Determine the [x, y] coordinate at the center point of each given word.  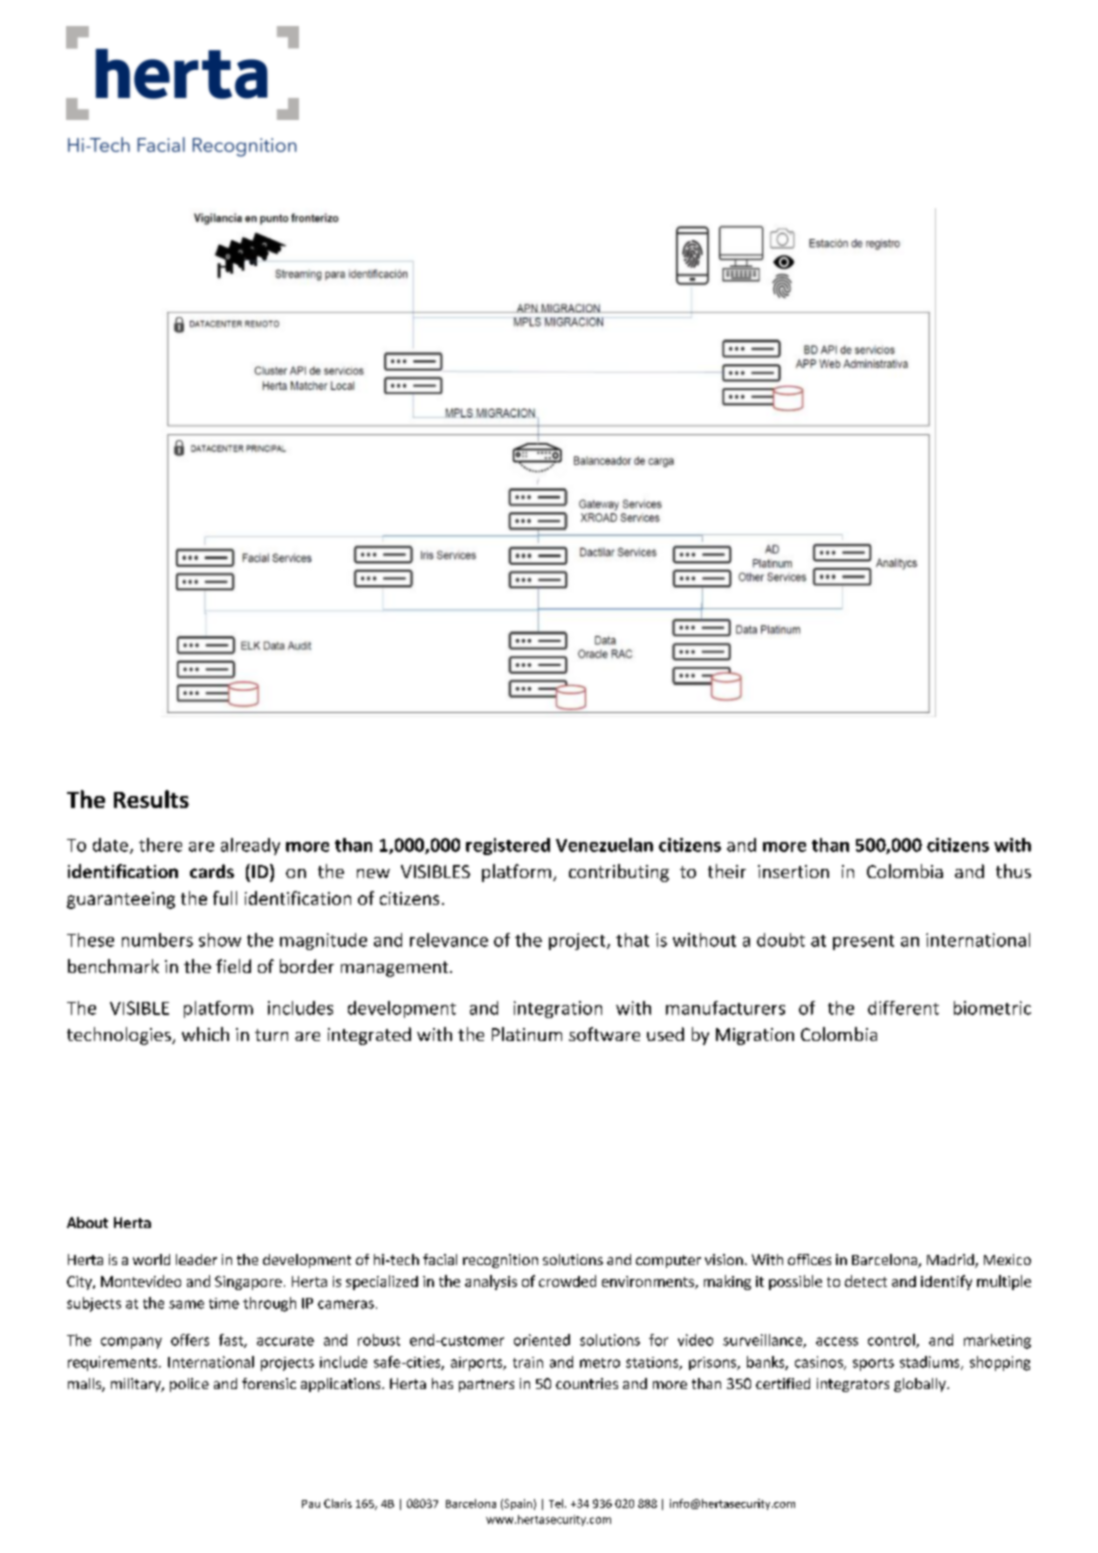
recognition [500, 1261]
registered [508, 846]
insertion [793, 871]
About [87, 1222]
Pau [311, 1504]
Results [151, 799]
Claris [338, 1503]
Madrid [951, 1261]
